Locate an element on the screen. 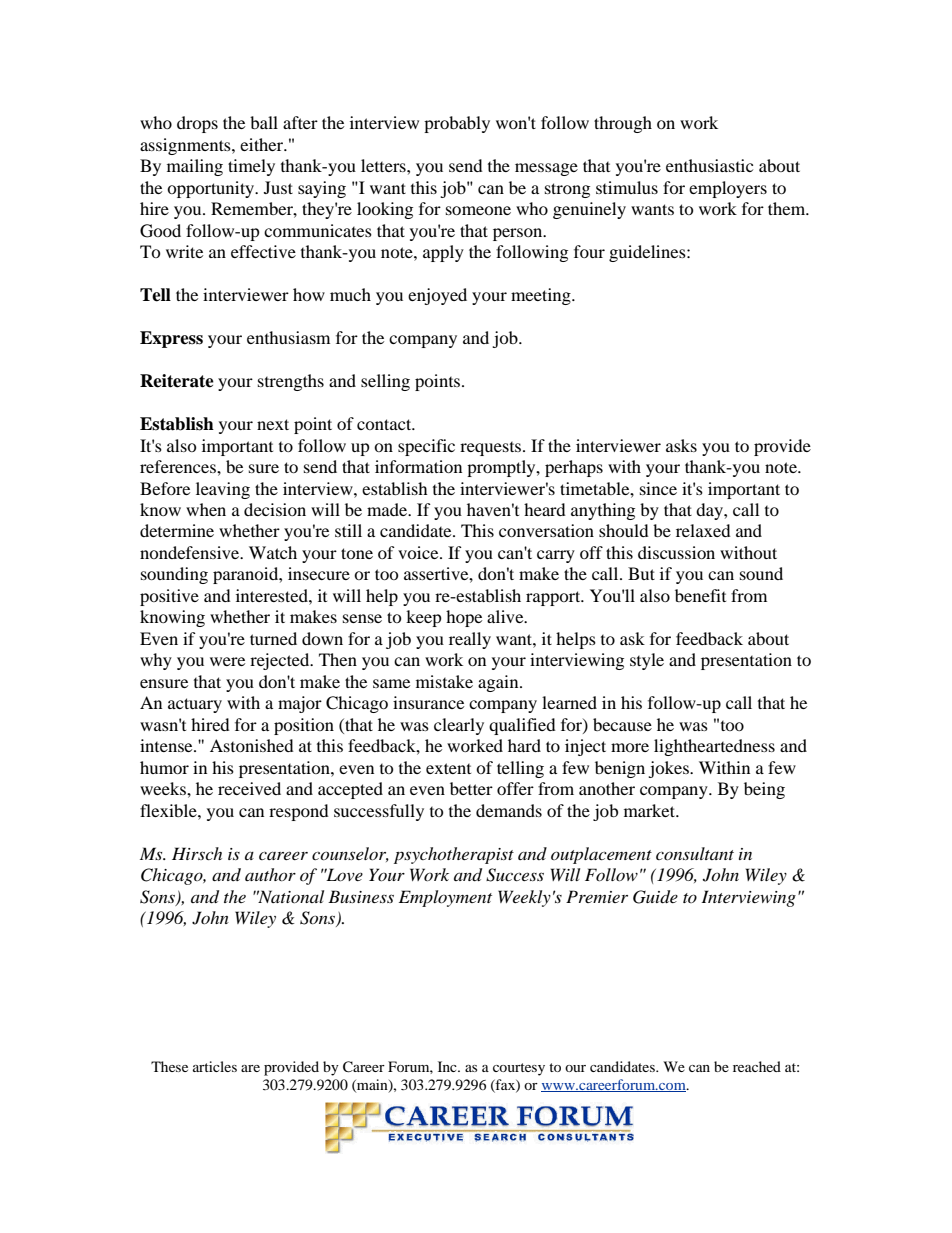 This screenshot has width=952, height=1233. benefit is located at coordinates (700, 595).
